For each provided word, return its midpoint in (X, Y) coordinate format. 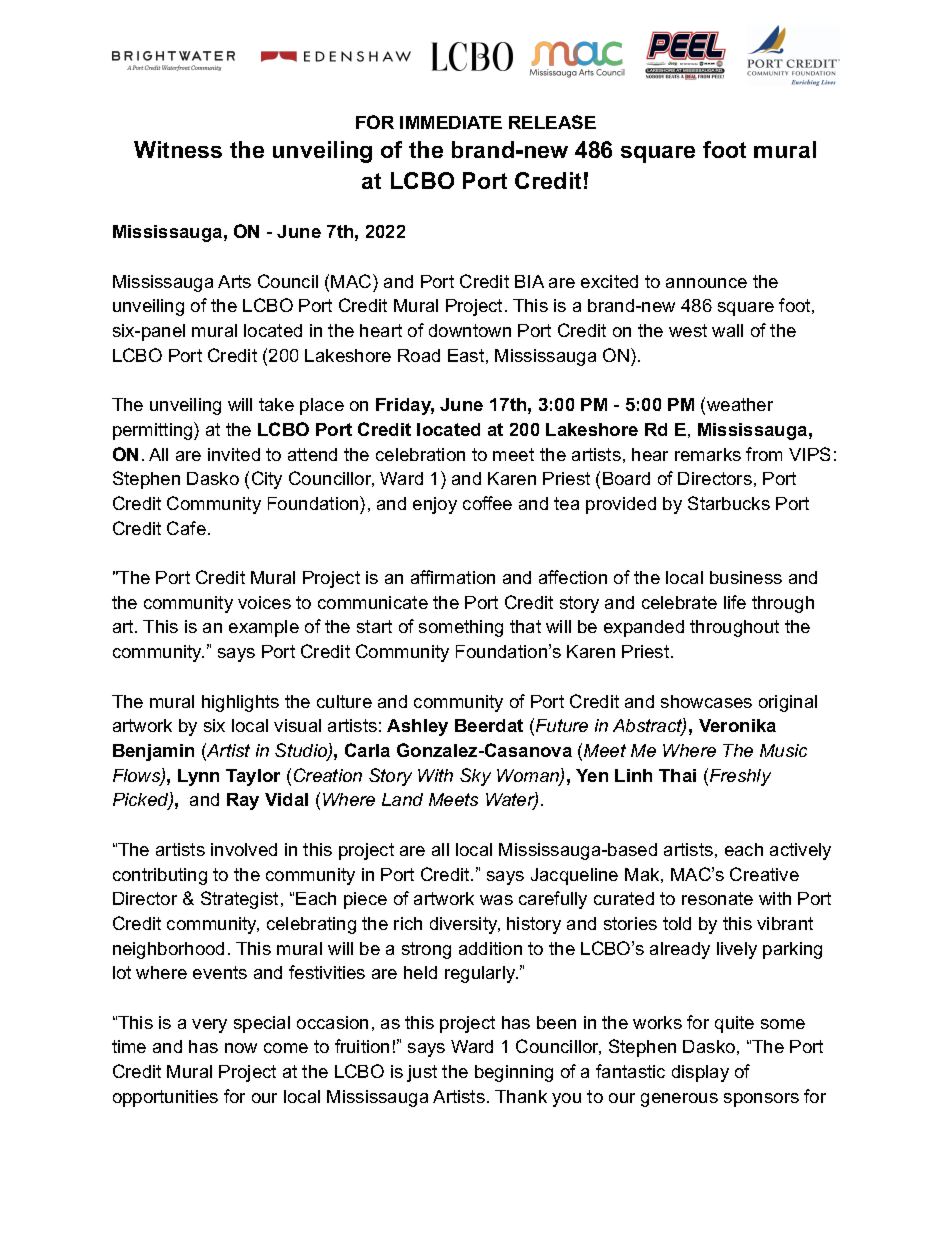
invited (234, 454)
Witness (178, 149)
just (422, 1073)
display (700, 1073)
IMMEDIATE (451, 122)
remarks (708, 454)
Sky (475, 777)
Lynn (198, 777)
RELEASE (552, 122)
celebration (420, 454)
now (241, 1048)
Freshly (740, 777)
